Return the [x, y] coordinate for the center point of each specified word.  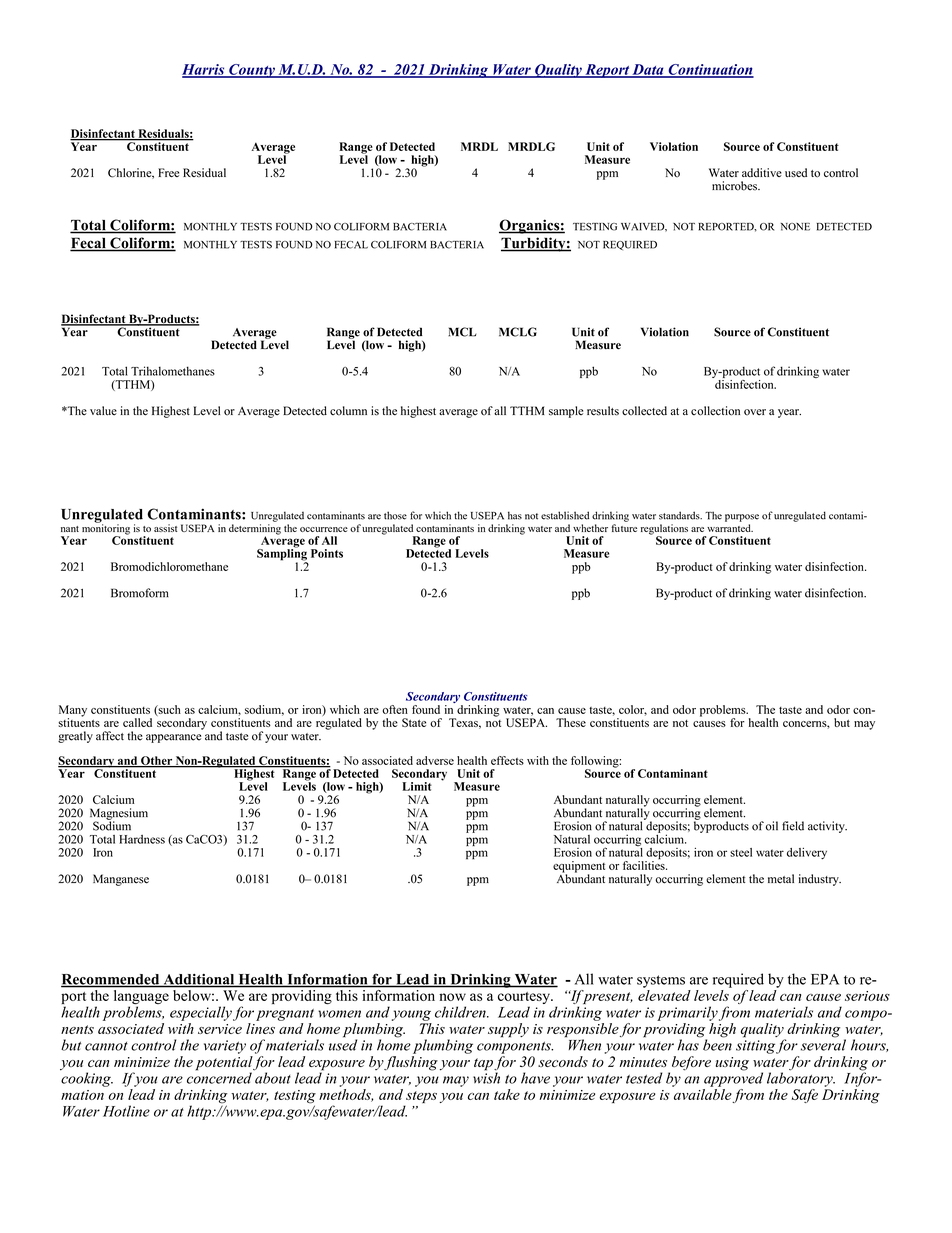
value [103, 411]
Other [156, 761]
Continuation [710, 70]
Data [648, 70]
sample [566, 412]
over [755, 412]
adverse [435, 760]
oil [772, 826]
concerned [219, 1077]
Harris [204, 70]
